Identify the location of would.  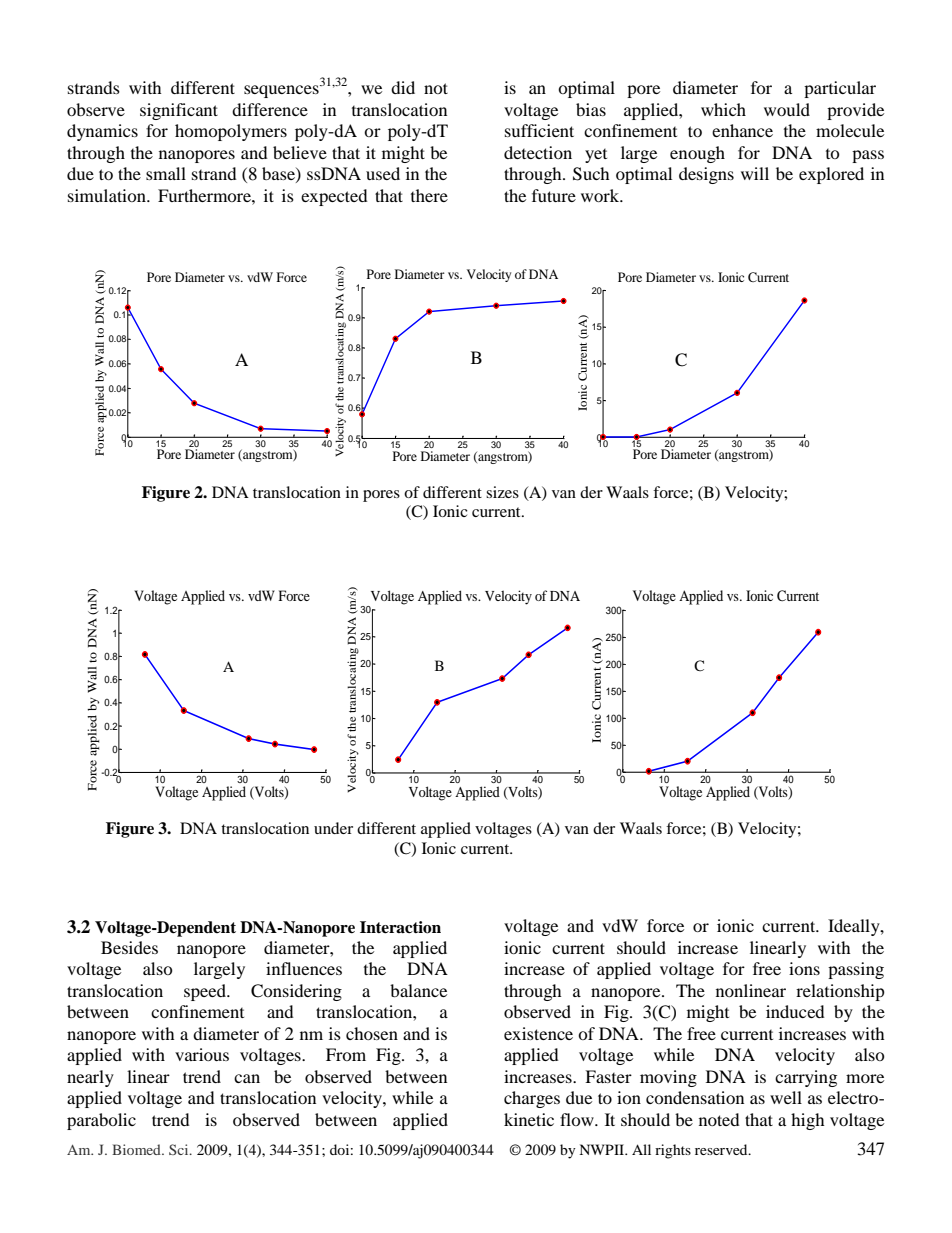
(787, 109).
